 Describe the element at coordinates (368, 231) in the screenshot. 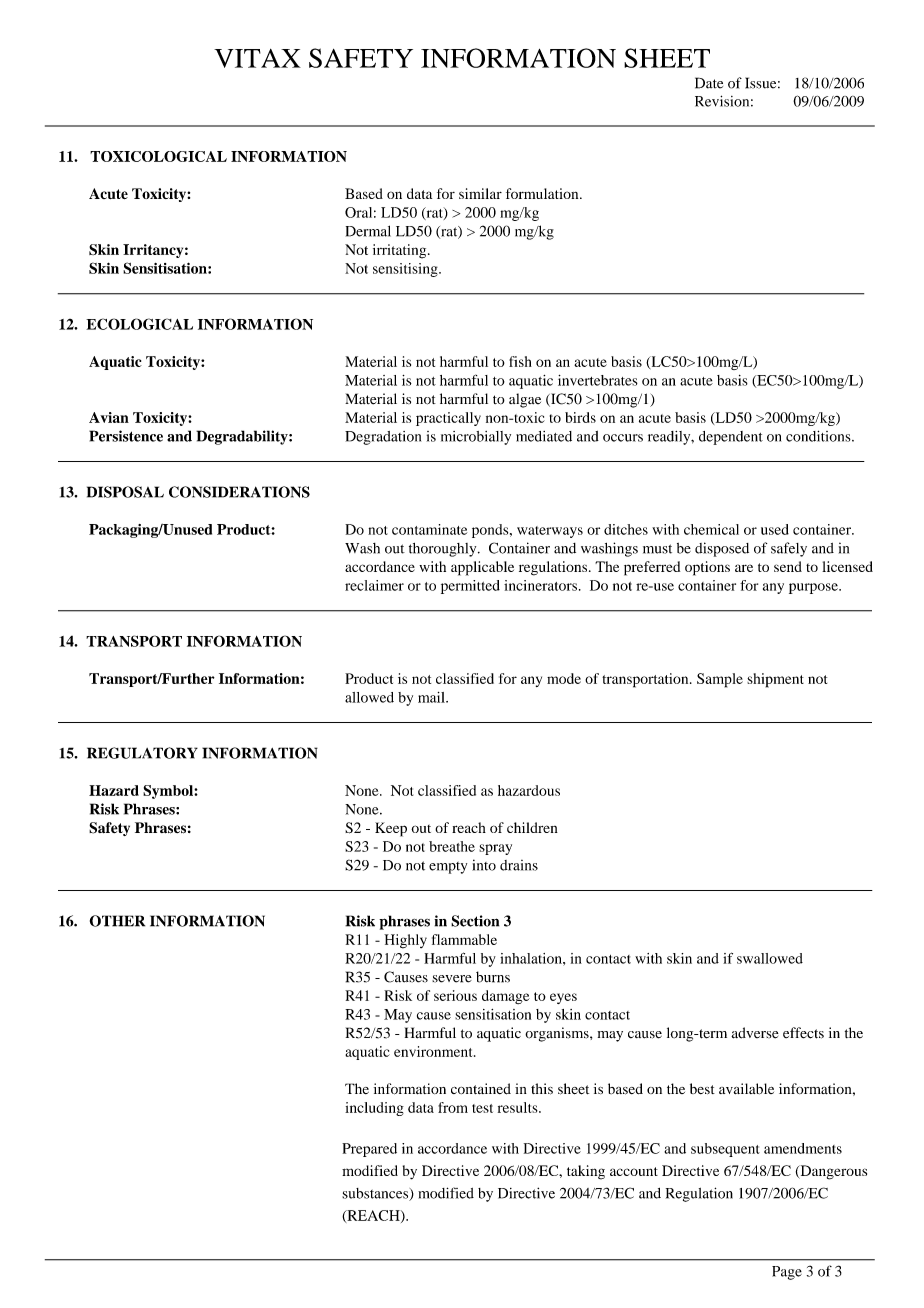

I see `Dermal` at that location.
